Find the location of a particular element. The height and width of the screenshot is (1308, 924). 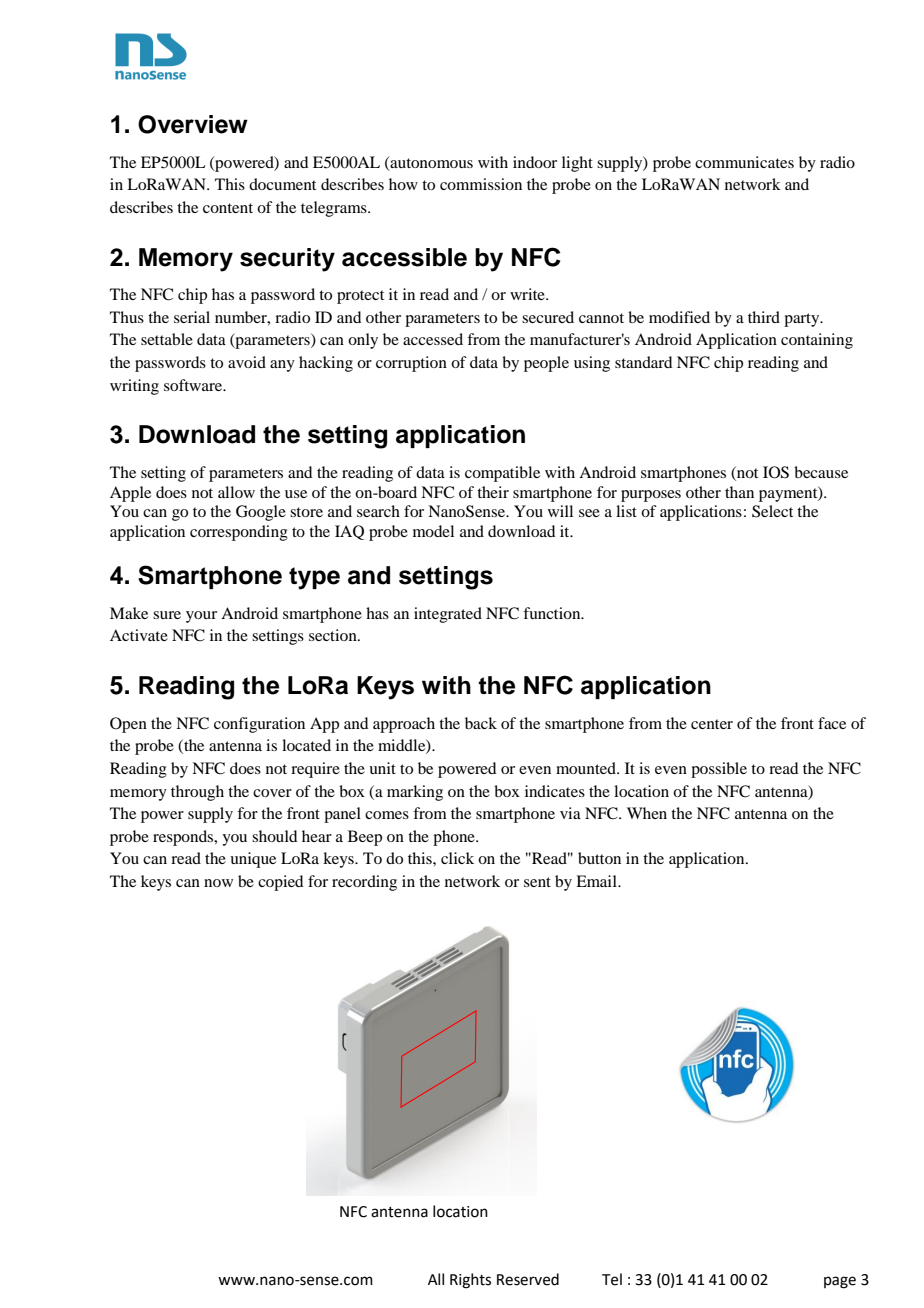

their is located at coordinates (493, 492).
